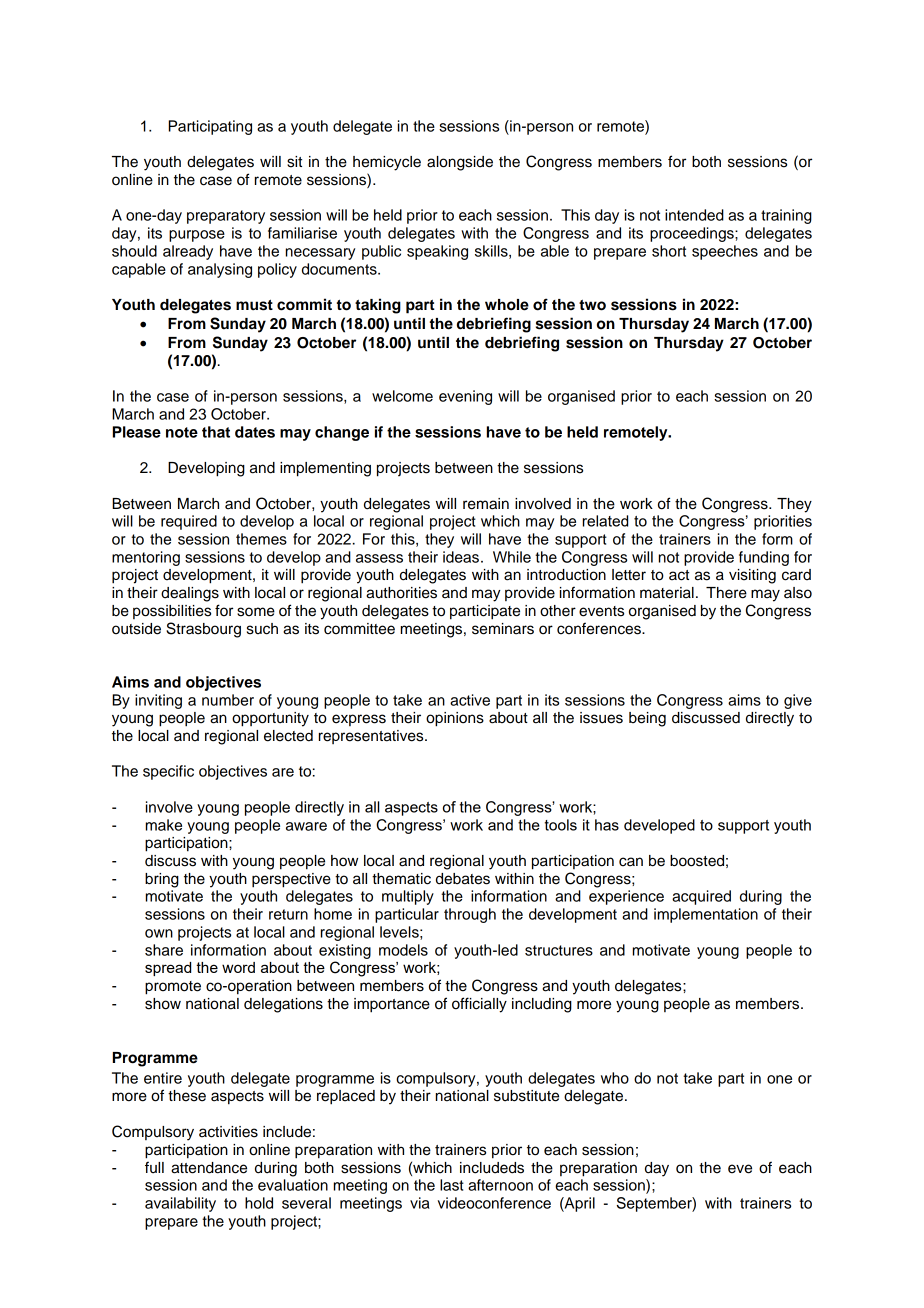 The image size is (924, 1308). I want to click on funding, so click(764, 558).
